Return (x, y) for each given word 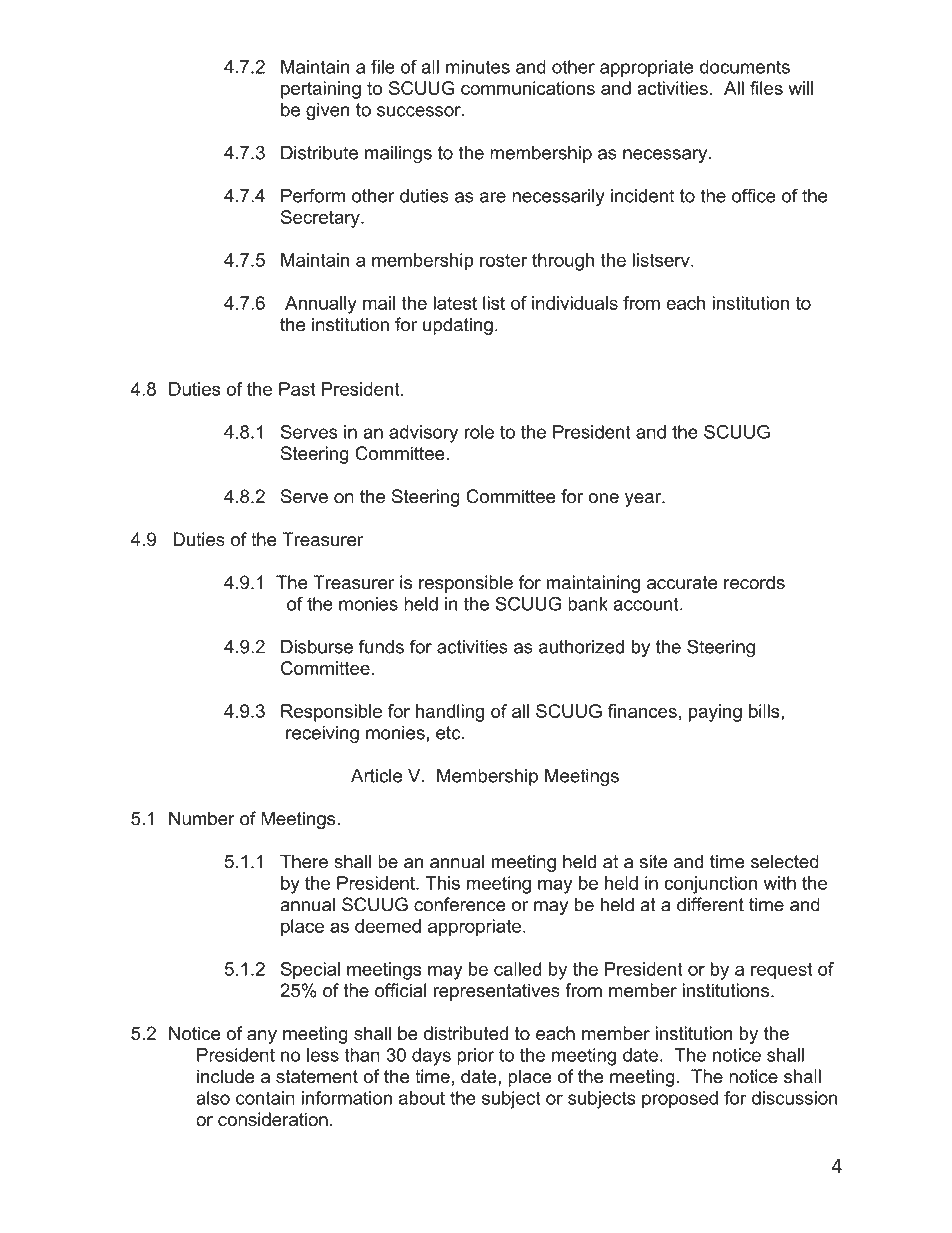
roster (503, 260)
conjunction (710, 885)
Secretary (321, 219)
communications (528, 88)
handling (450, 713)
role (479, 432)
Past (297, 389)
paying (715, 713)
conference (460, 904)
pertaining (321, 90)
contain (265, 1098)
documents (745, 67)
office (754, 195)
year (644, 500)
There (304, 861)
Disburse (317, 647)
